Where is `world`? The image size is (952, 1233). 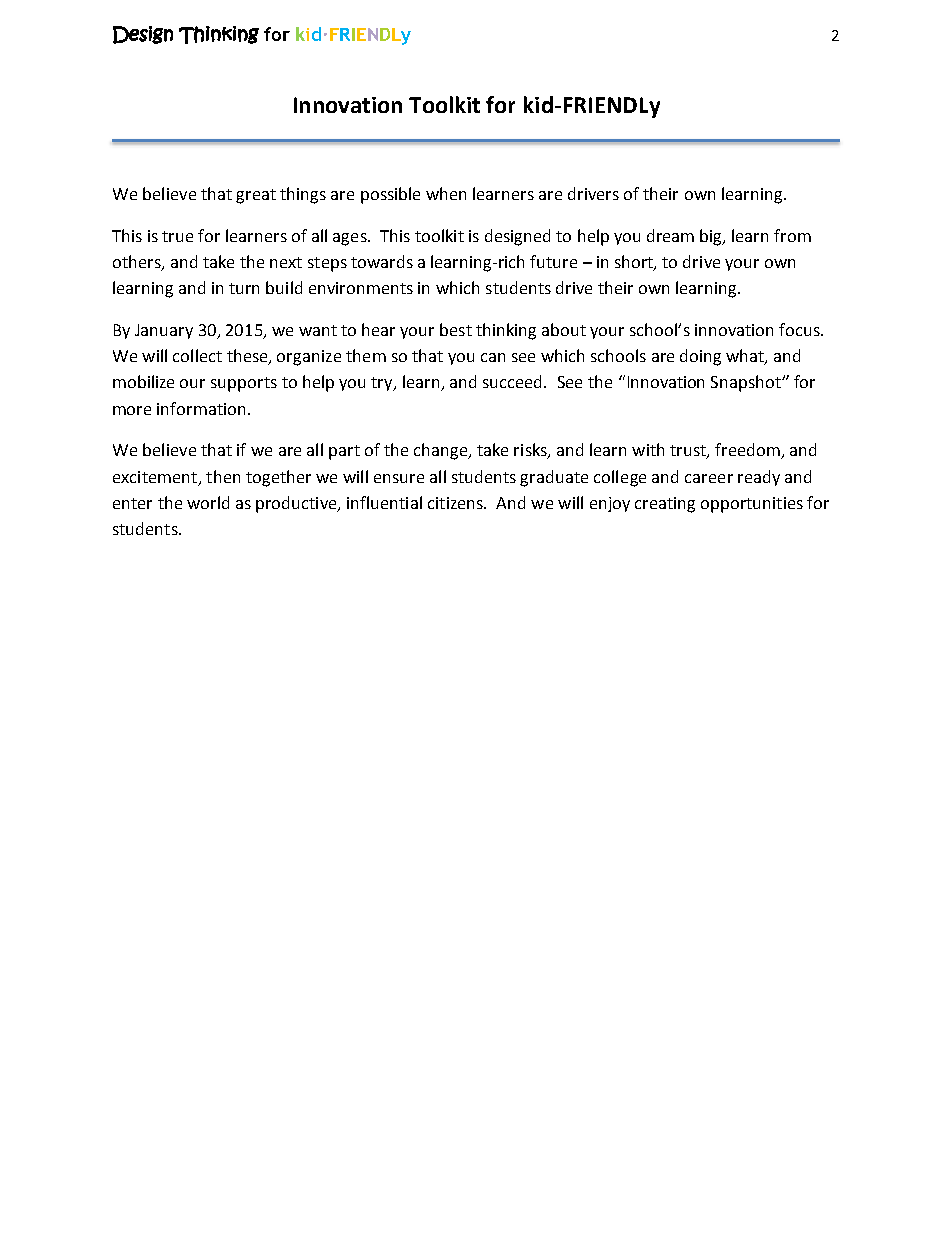 world is located at coordinates (208, 502).
